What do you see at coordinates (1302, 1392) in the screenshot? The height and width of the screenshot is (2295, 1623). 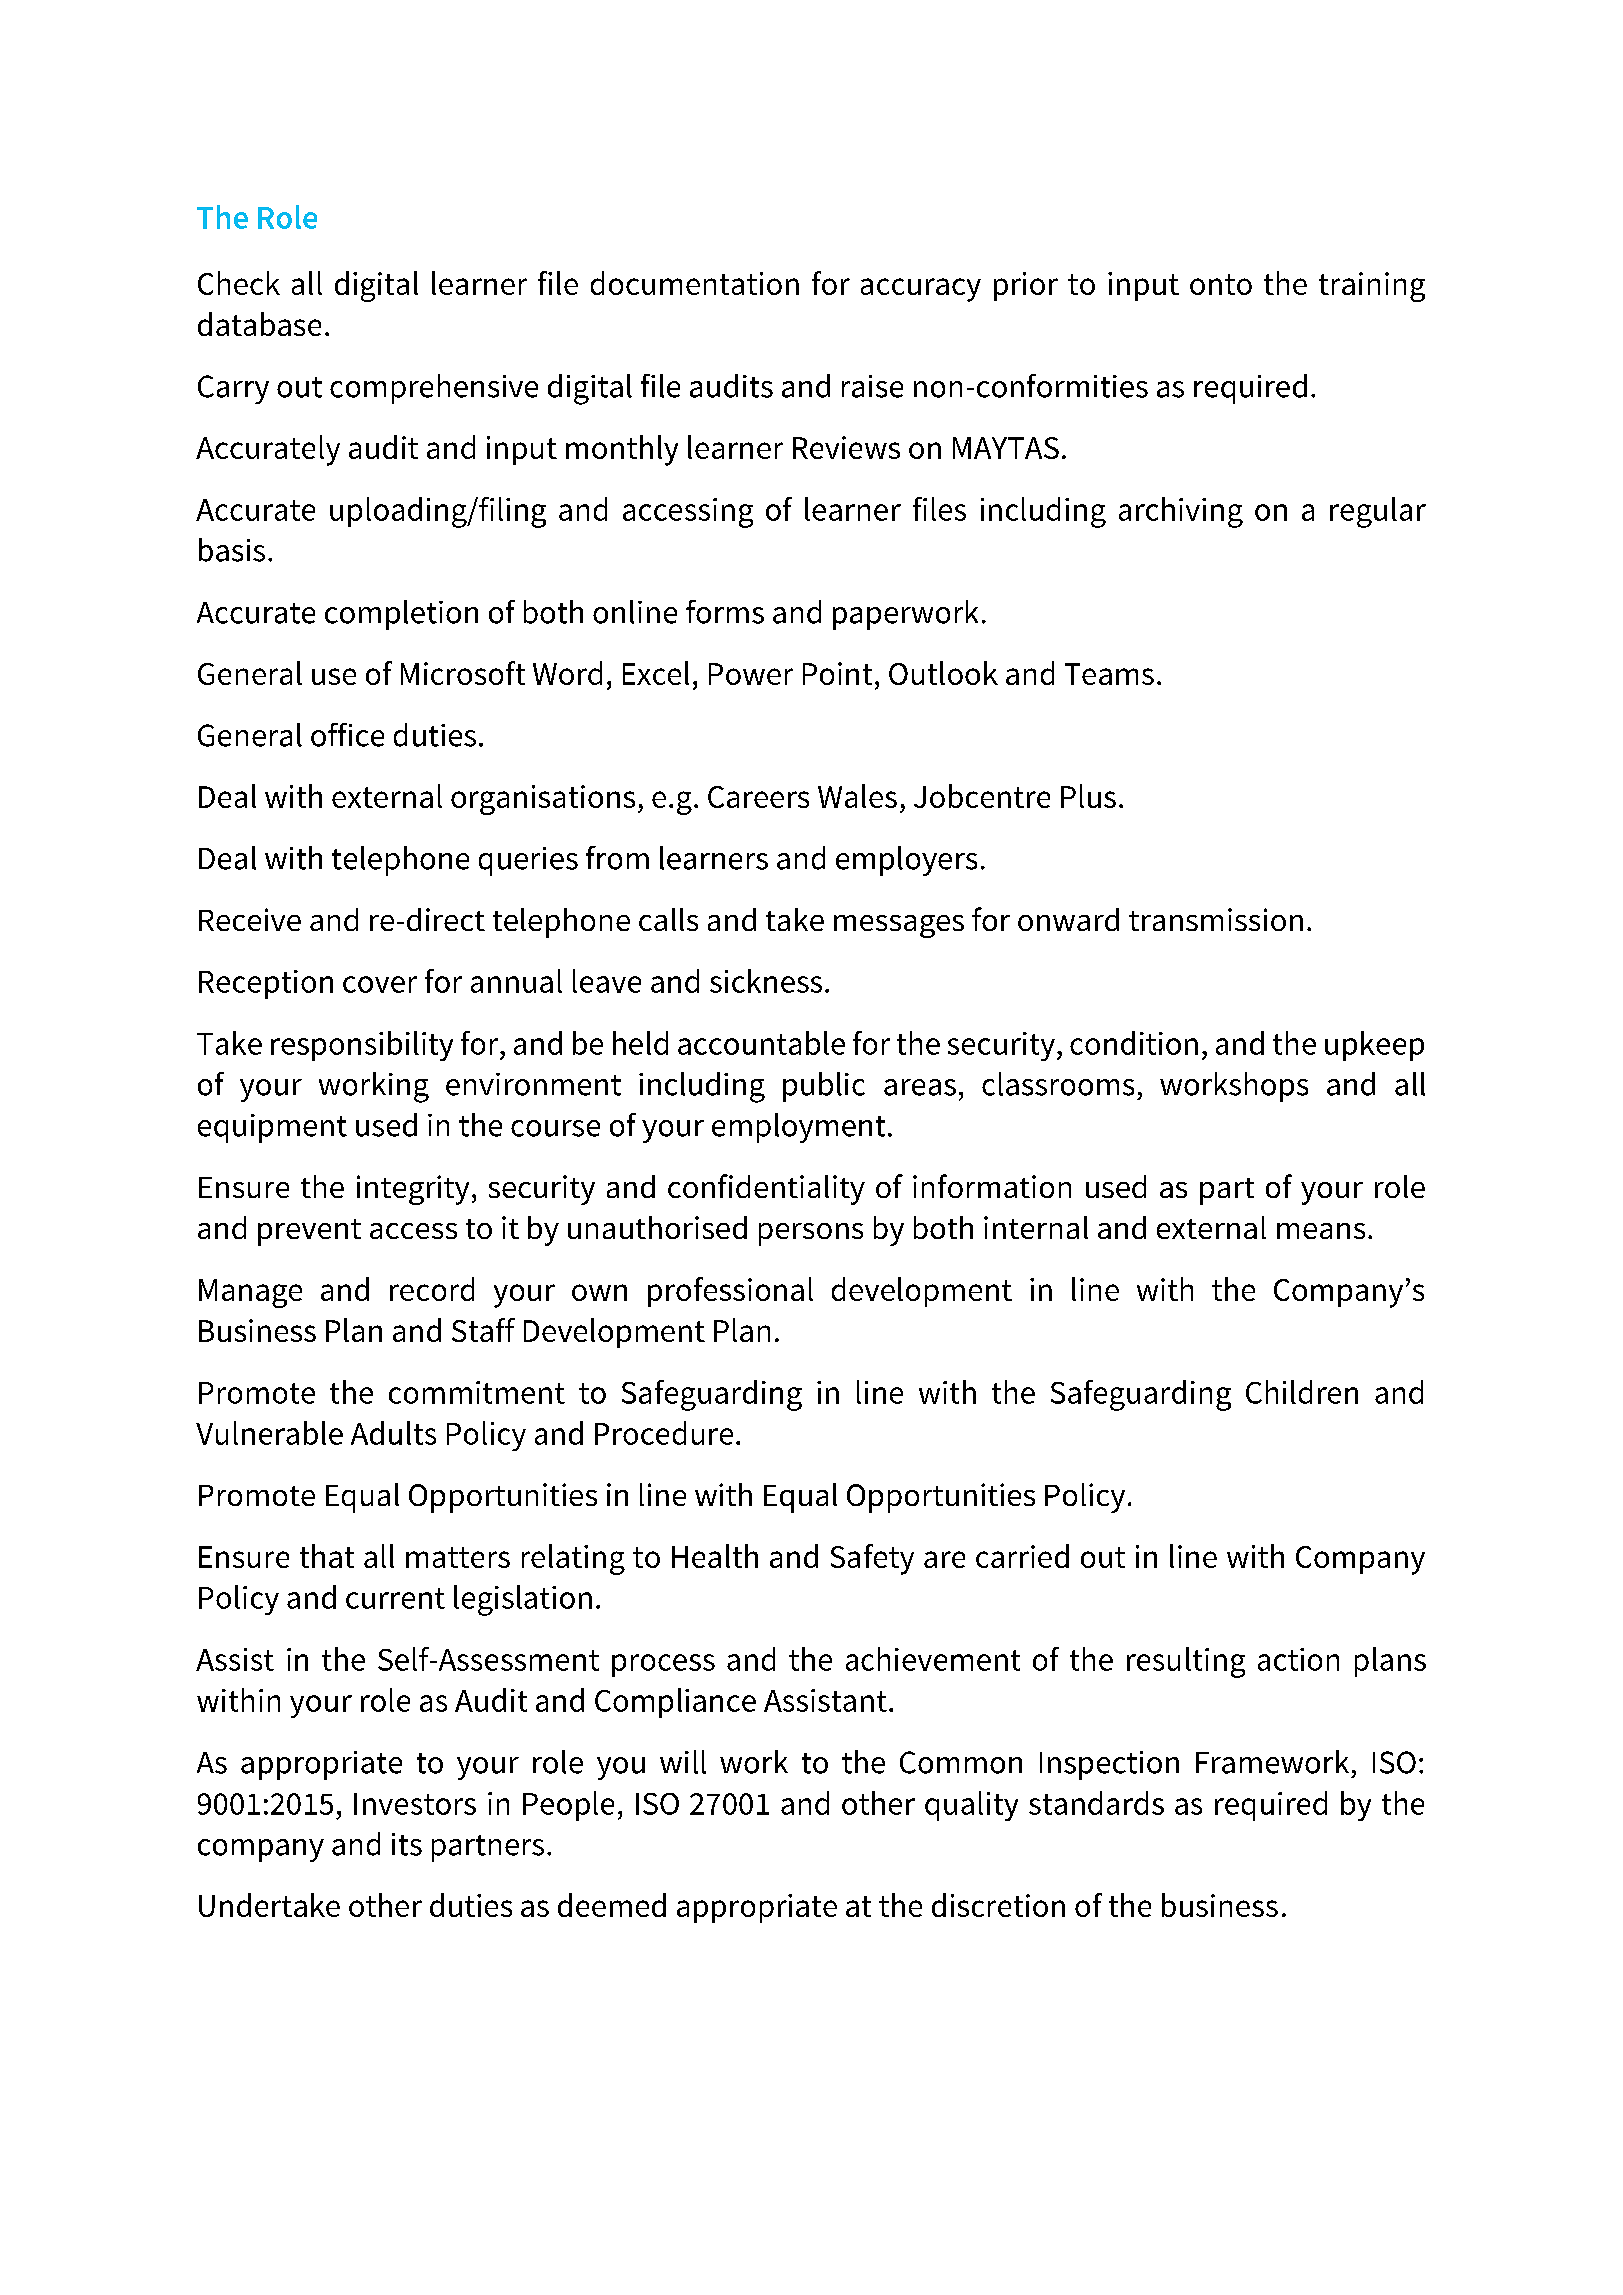 I see `Children` at bounding box center [1302, 1392].
